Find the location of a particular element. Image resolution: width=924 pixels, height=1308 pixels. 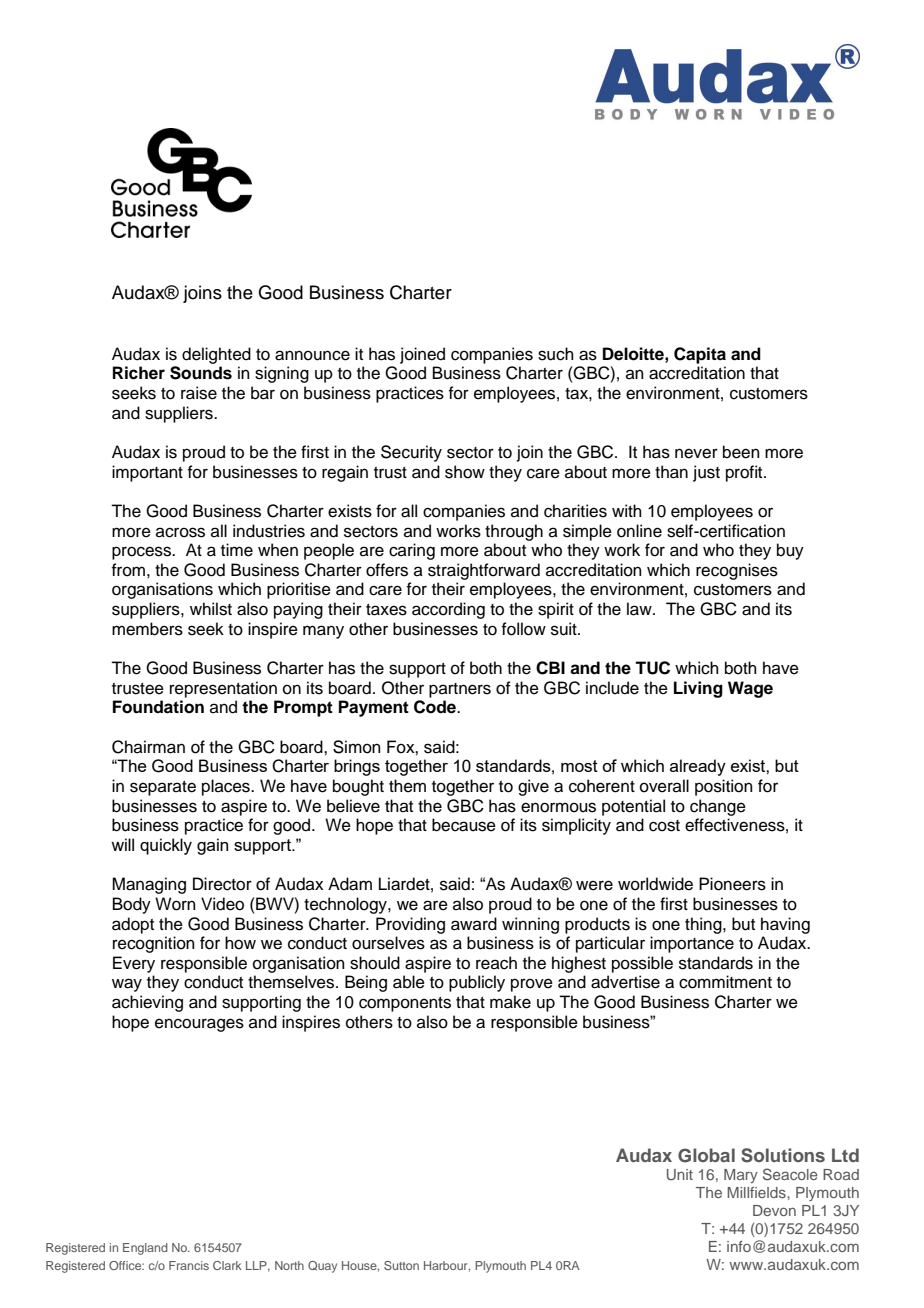

encourages is located at coordinates (199, 1025).
